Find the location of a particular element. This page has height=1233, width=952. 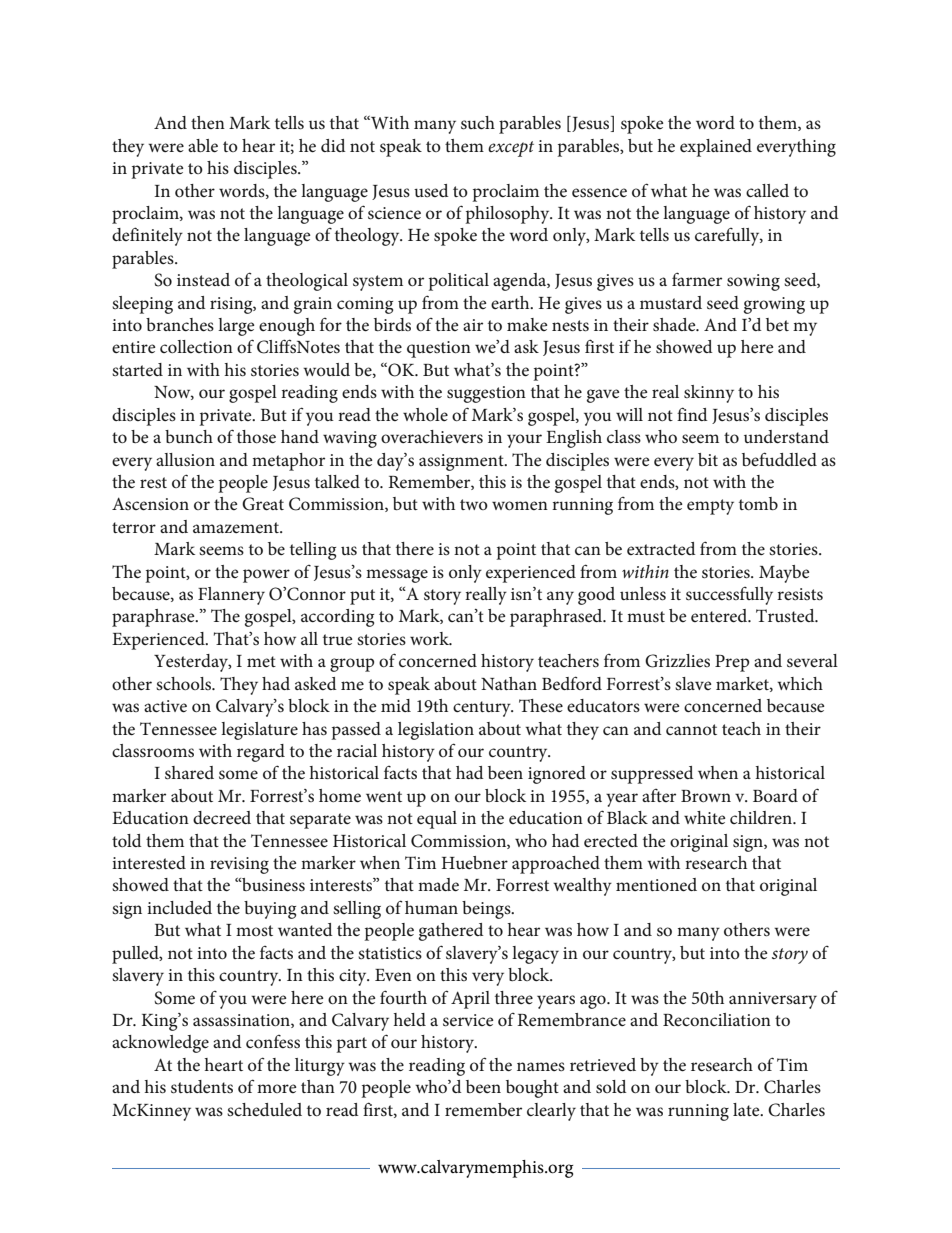

two is located at coordinates (474, 504).
